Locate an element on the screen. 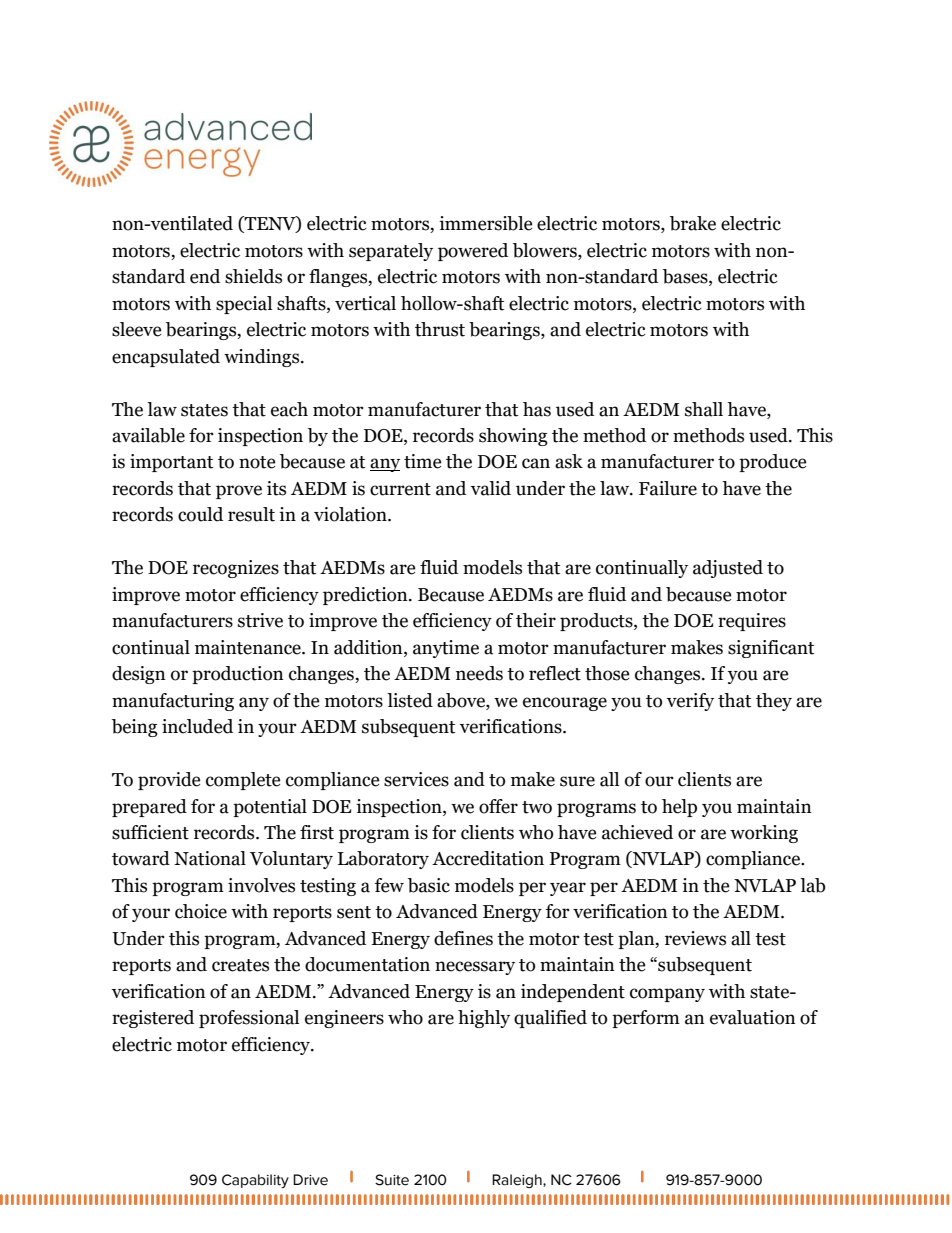  recognizes is located at coordinates (236, 569).
